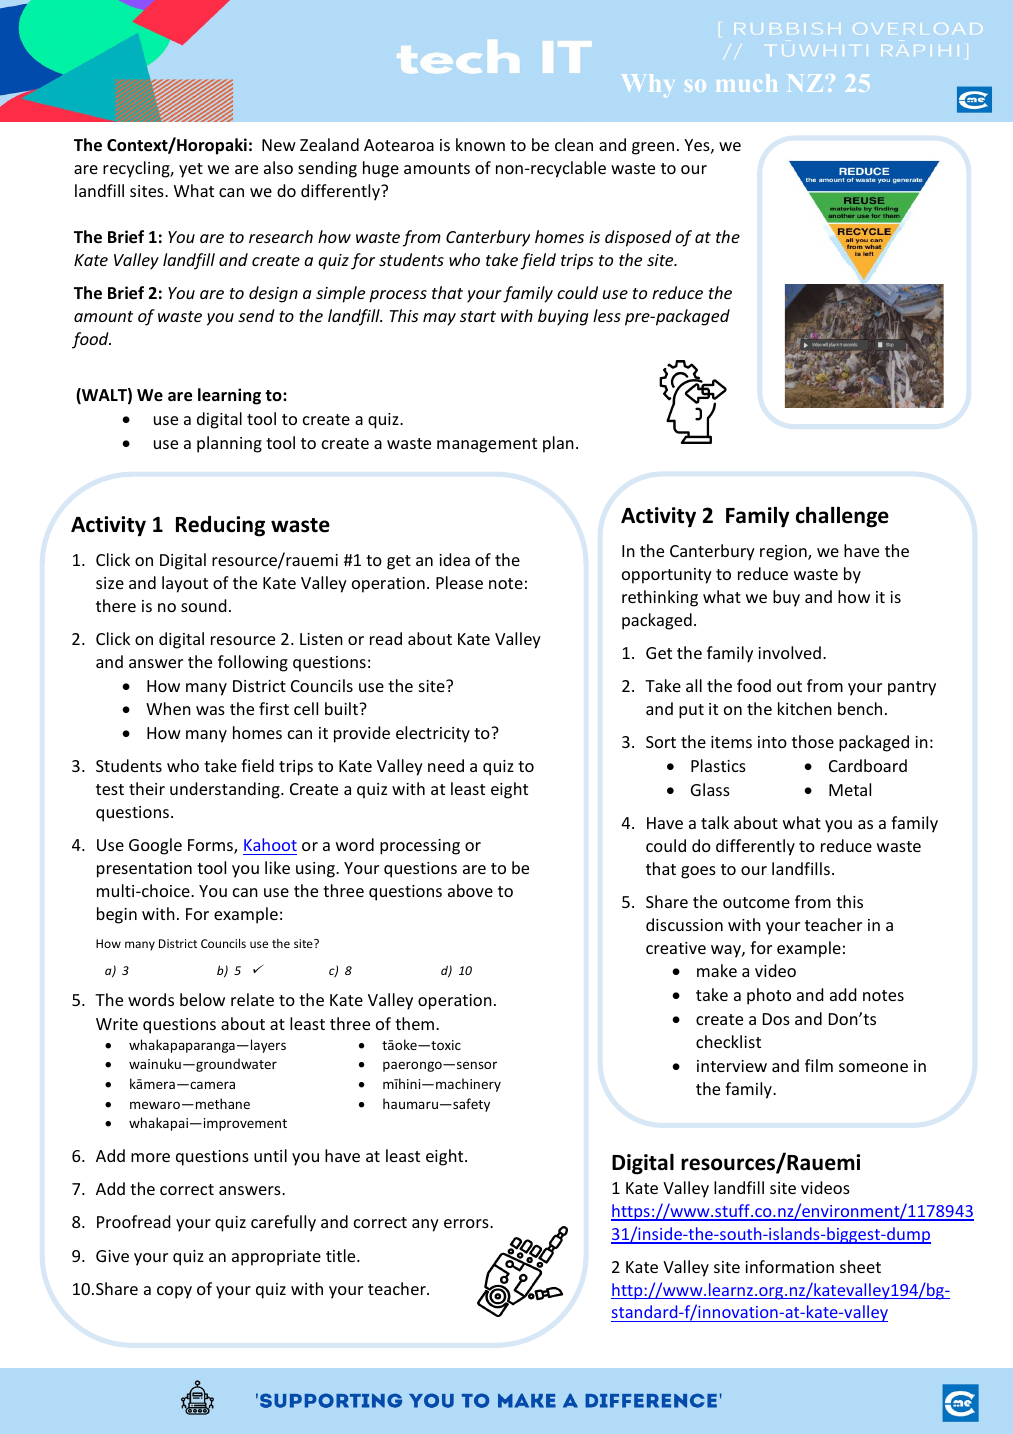 This screenshot has height=1434, width=1013. I want to click on errors, so click(467, 1223).
